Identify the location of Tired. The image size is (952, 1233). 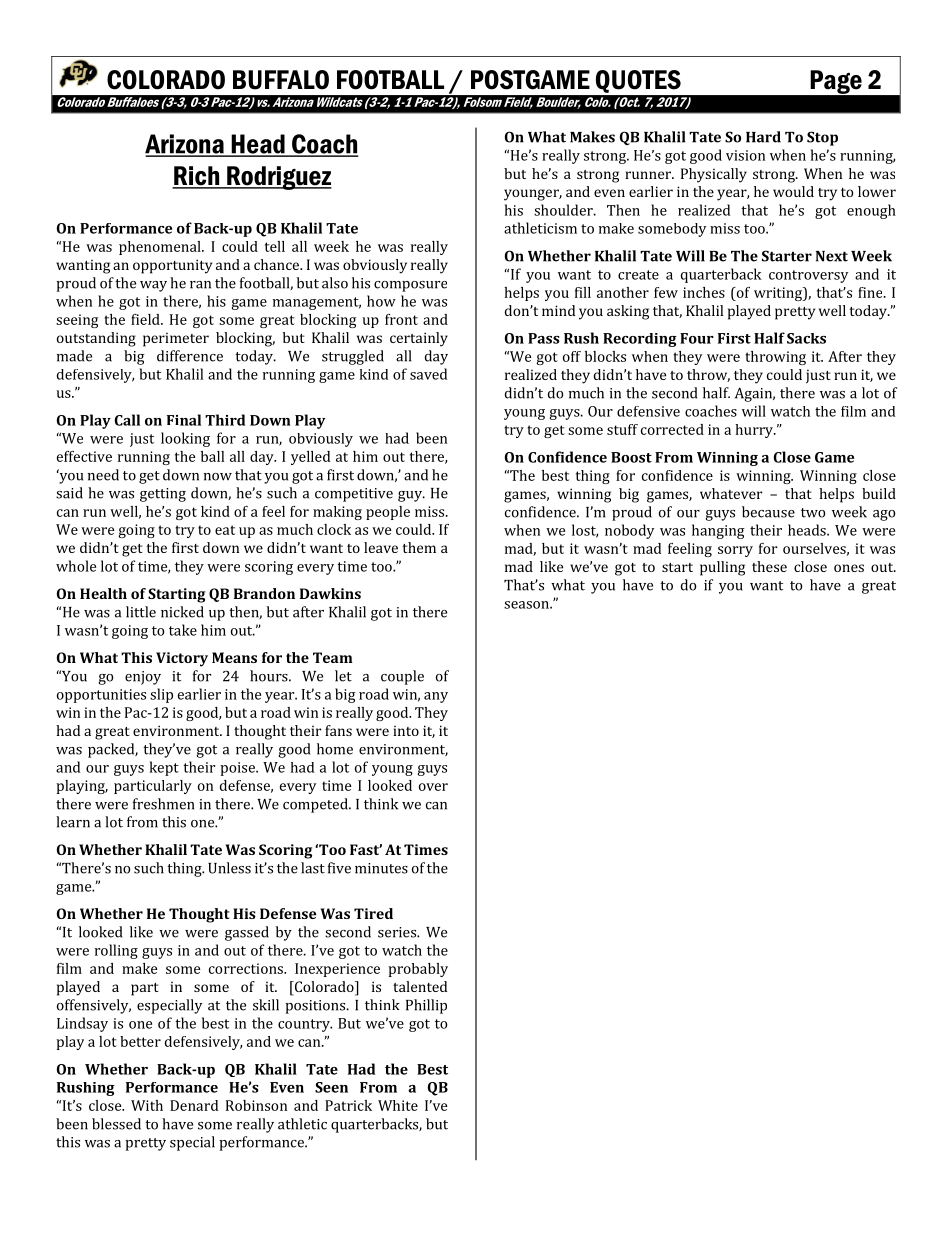
(373, 913).
